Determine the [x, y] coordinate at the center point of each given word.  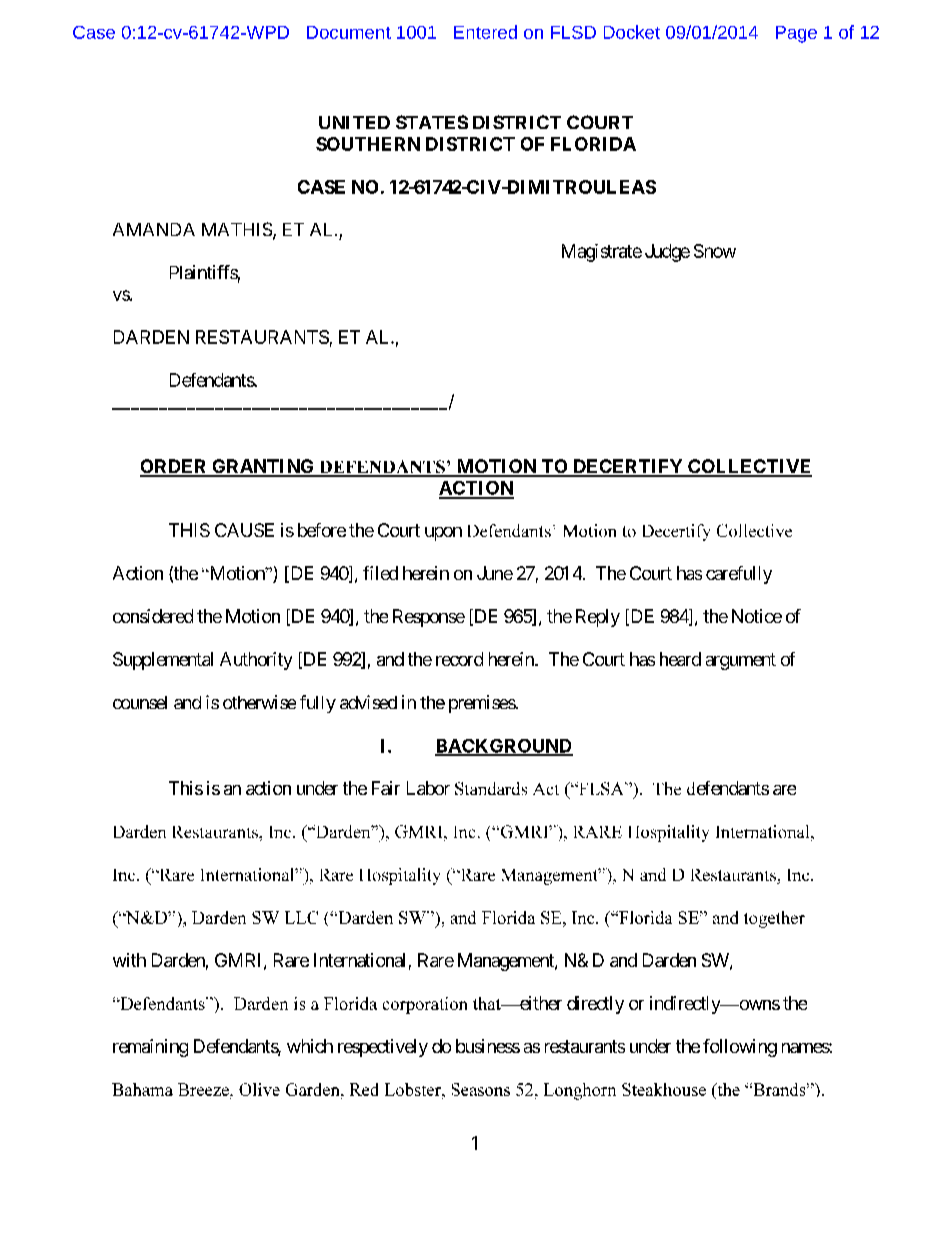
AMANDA [154, 229]
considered [153, 616]
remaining [150, 1048]
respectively [383, 1048]
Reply [598, 618]
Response [429, 618]
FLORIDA [593, 144]
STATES [432, 122]
